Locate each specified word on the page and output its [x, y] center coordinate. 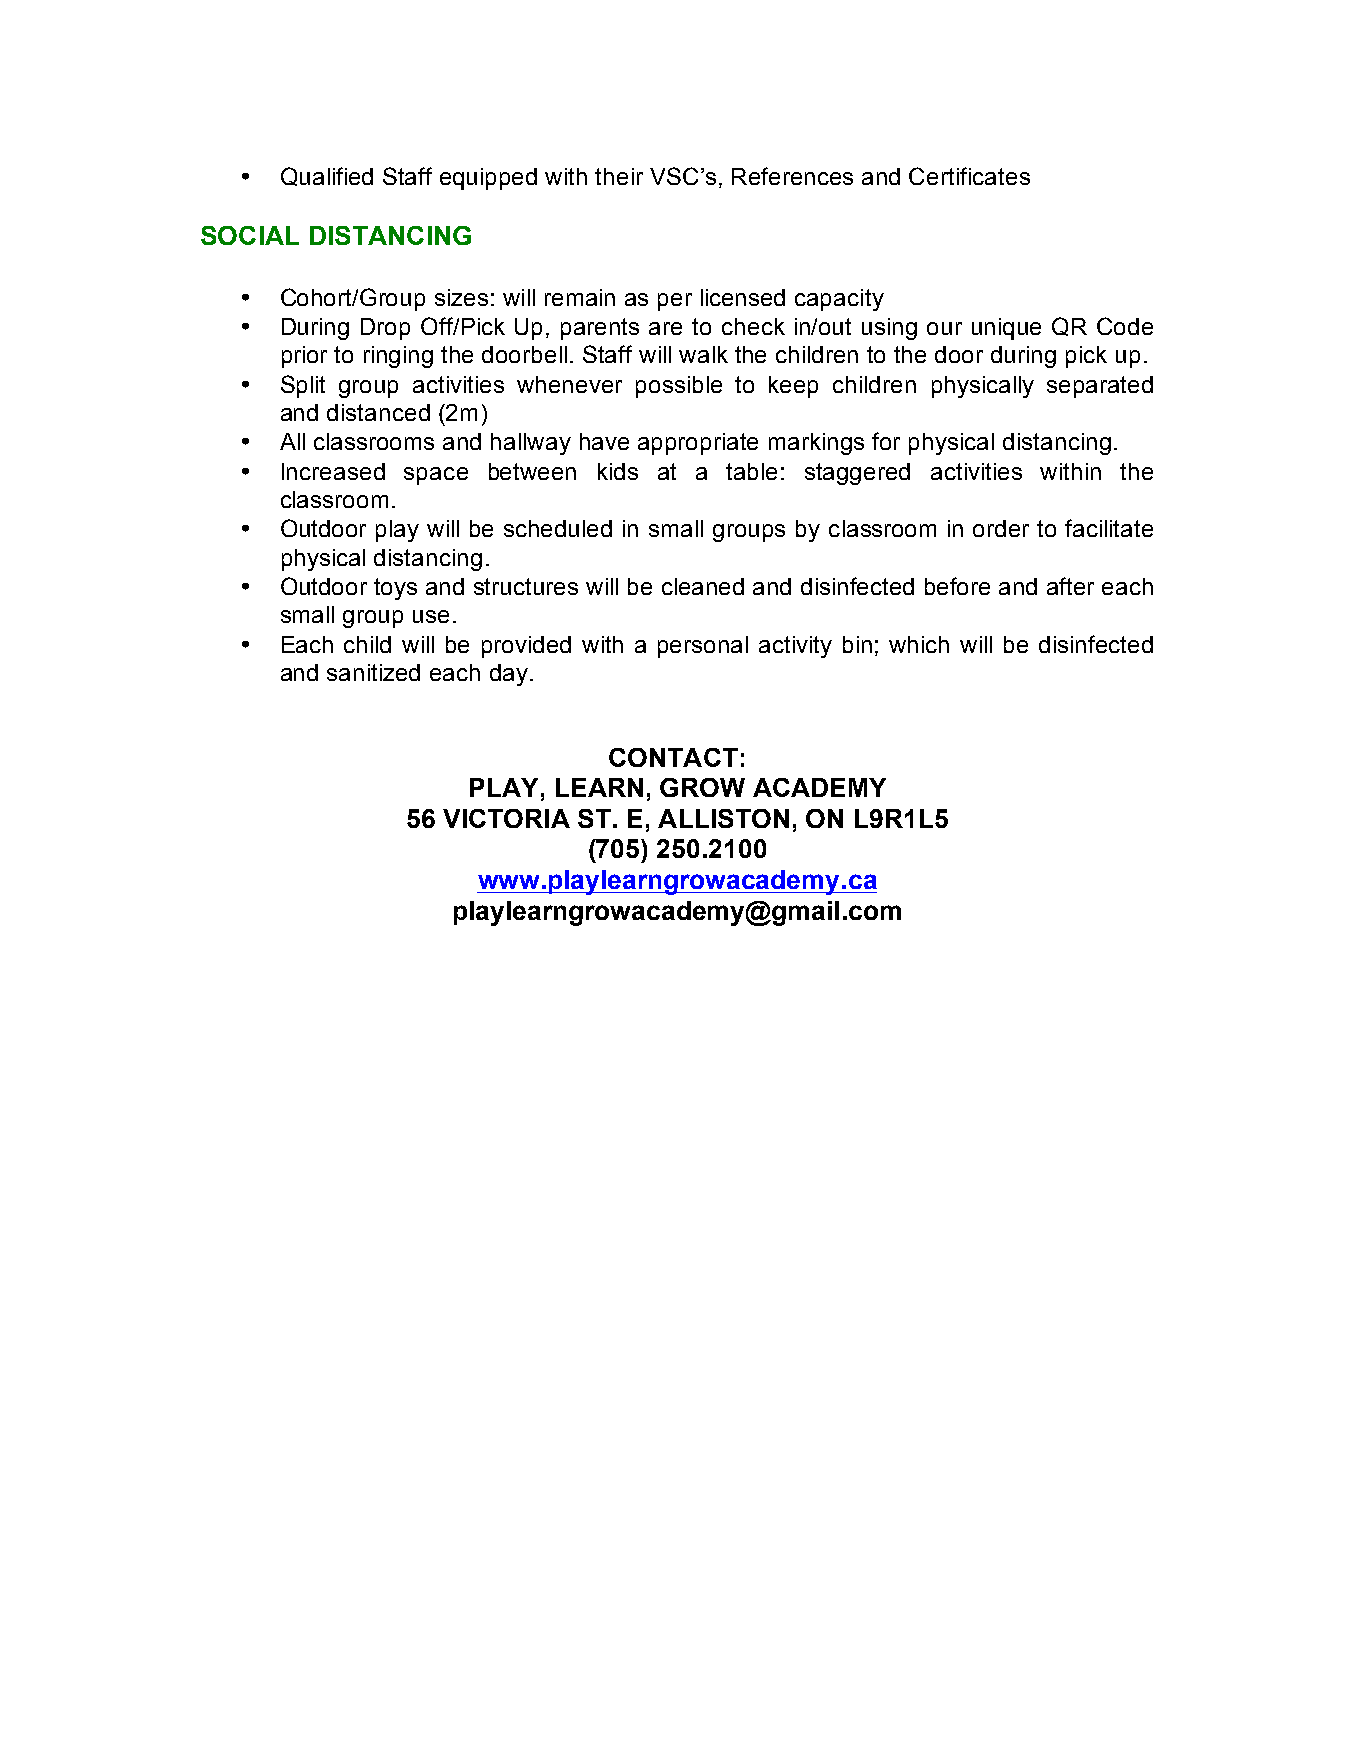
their [619, 176]
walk [703, 354]
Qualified [327, 176]
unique [1006, 329]
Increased [333, 471]
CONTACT [673, 757]
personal [703, 647]
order [1001, 528]
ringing [398, 357]
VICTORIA [506, 818]
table [751, 471]
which [919, 644]
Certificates [969, 176]
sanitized [373, 672]
